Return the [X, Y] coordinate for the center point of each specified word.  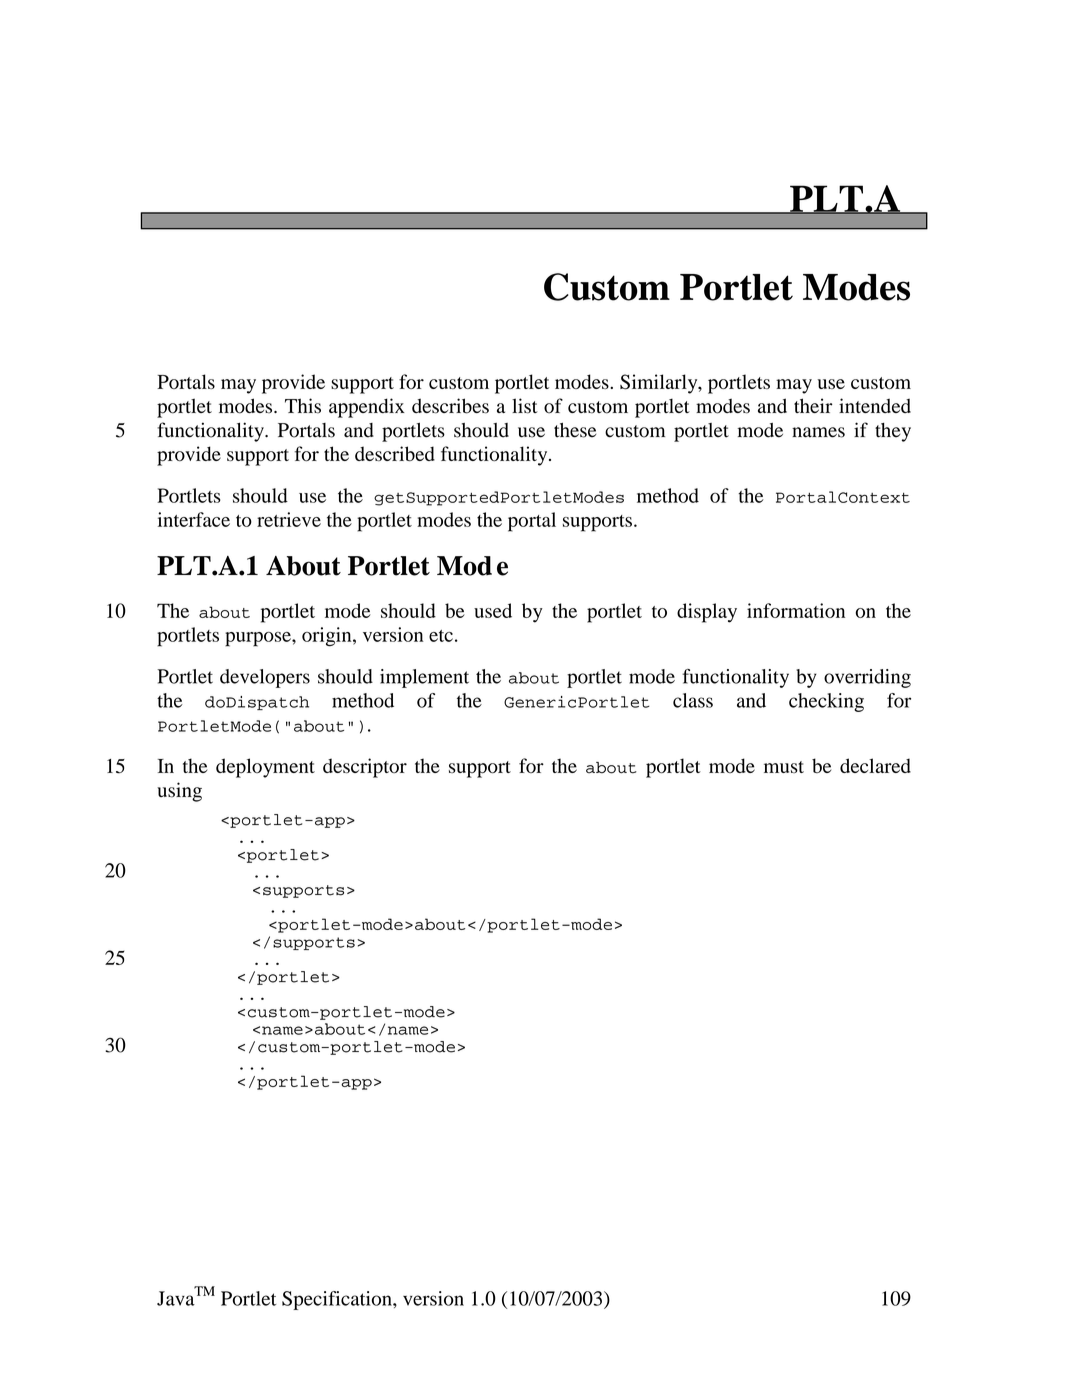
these [575, 430]
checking [826, 702]
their [813, 405]
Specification [338, 1300]
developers [265, 678]
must [784, 767]
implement [424, 678]
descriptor [365, 768]
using [179, 792]
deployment [265, 768]
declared [875, 765]
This [303, 406]
